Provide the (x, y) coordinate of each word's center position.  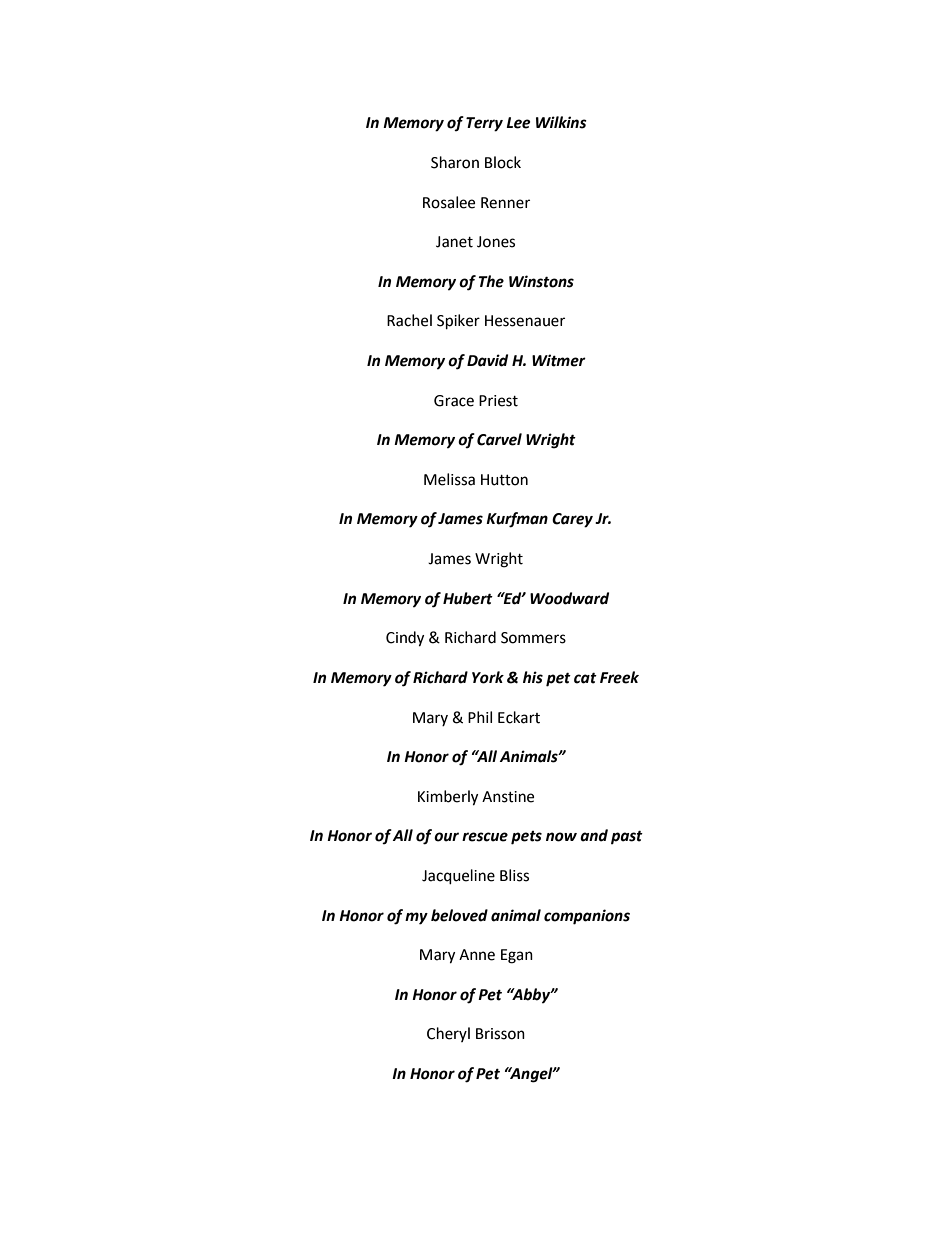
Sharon (455, 162)
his (533, 677)
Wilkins (561, 122)
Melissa (449, 479)
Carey (572, 520)
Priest (498, 401)
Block (503, 162)
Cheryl (448, 1034)
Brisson (500, 1034)
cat (585, 678)
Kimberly (448, 798)
